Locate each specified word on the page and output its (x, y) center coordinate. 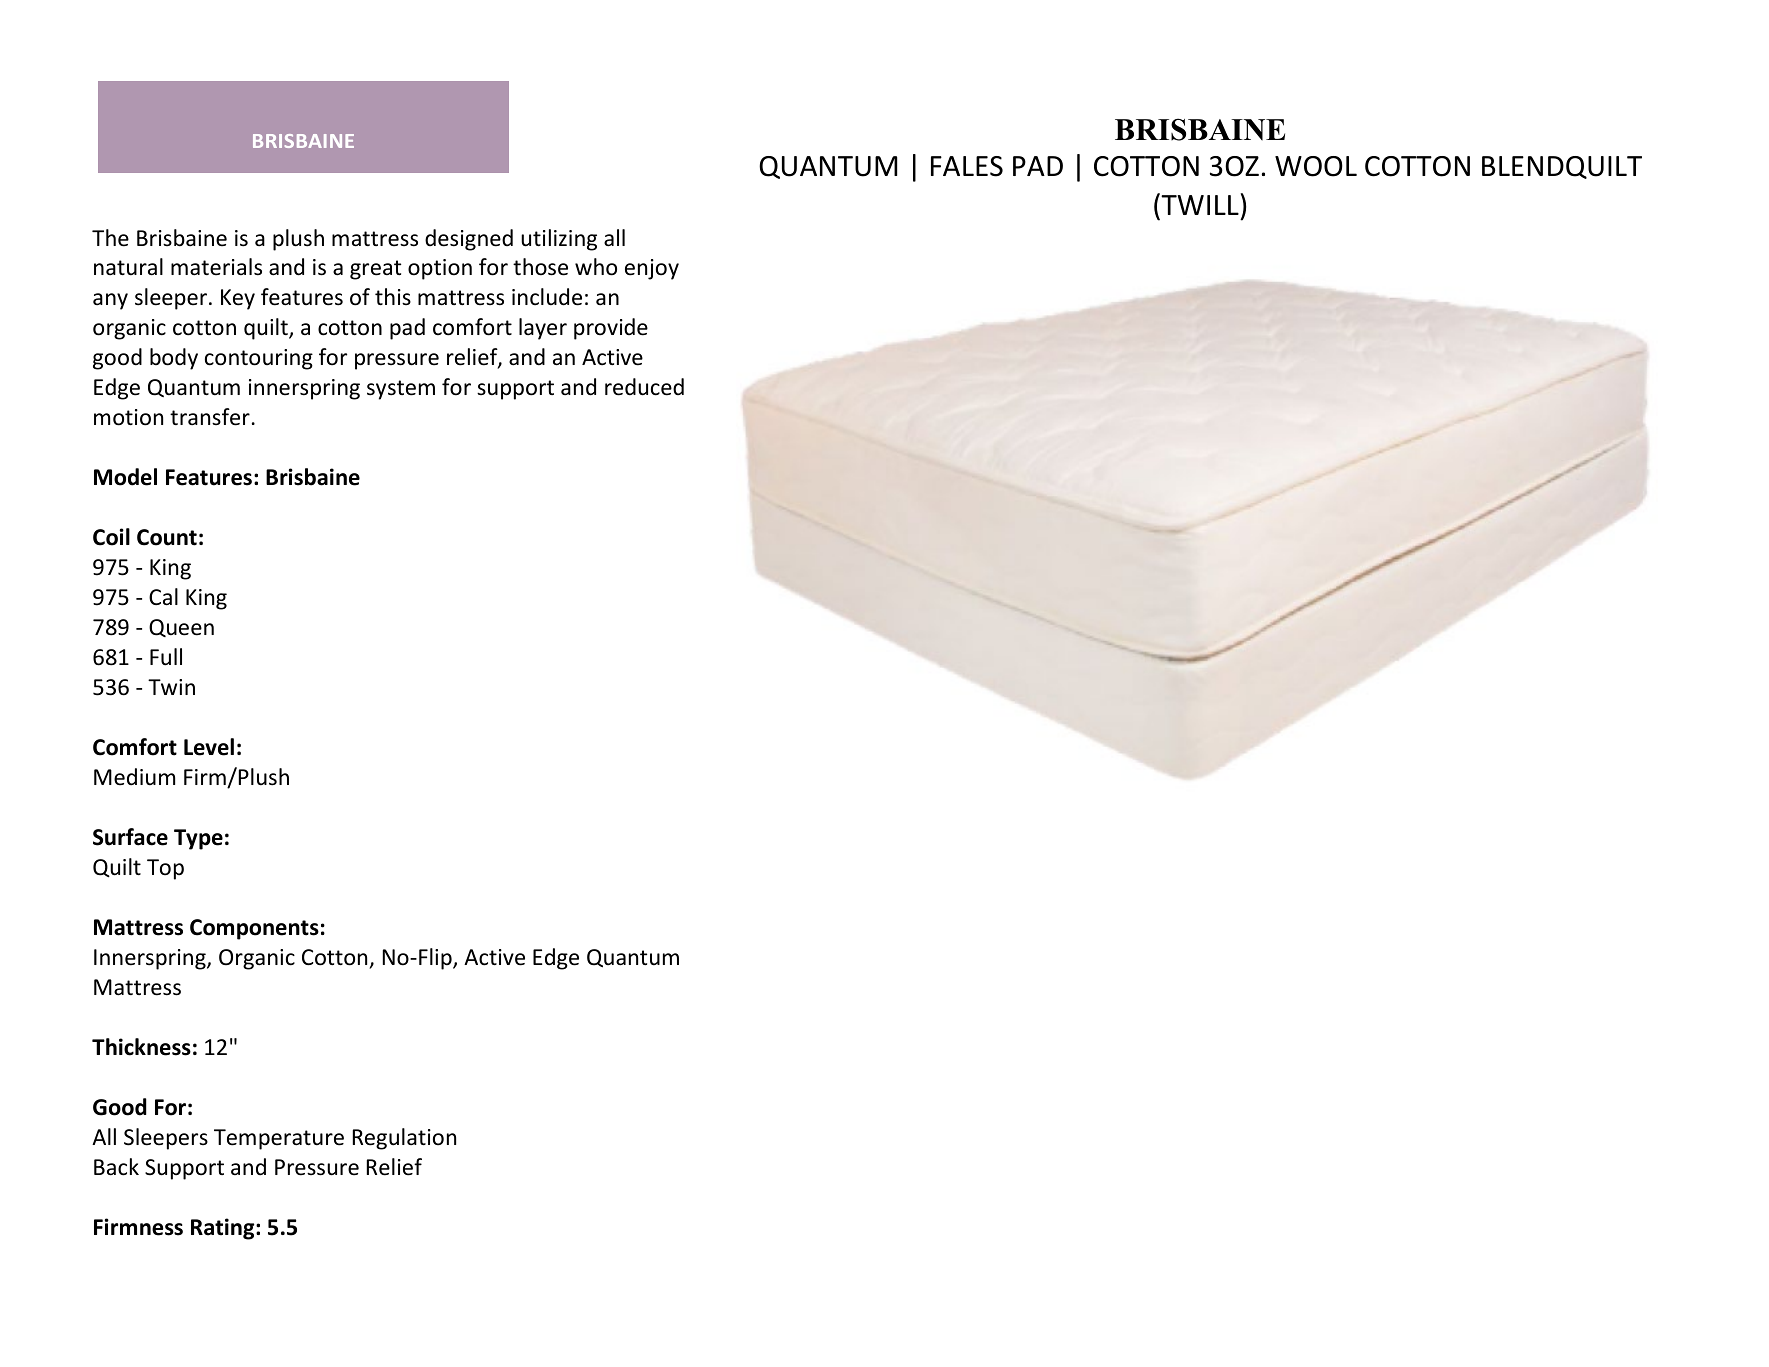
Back (116, 1167)
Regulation (404, 1139)
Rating (224, 1229)
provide (611, 329)
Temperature (279, 1139)
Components (254, 929)
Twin (171, 687)
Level (209, 747)
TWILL (1200, 204)
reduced (644, 387)
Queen (181, 628)
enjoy (652, 269)
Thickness (141, 1047)
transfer (210, 417)
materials (216, 267)
